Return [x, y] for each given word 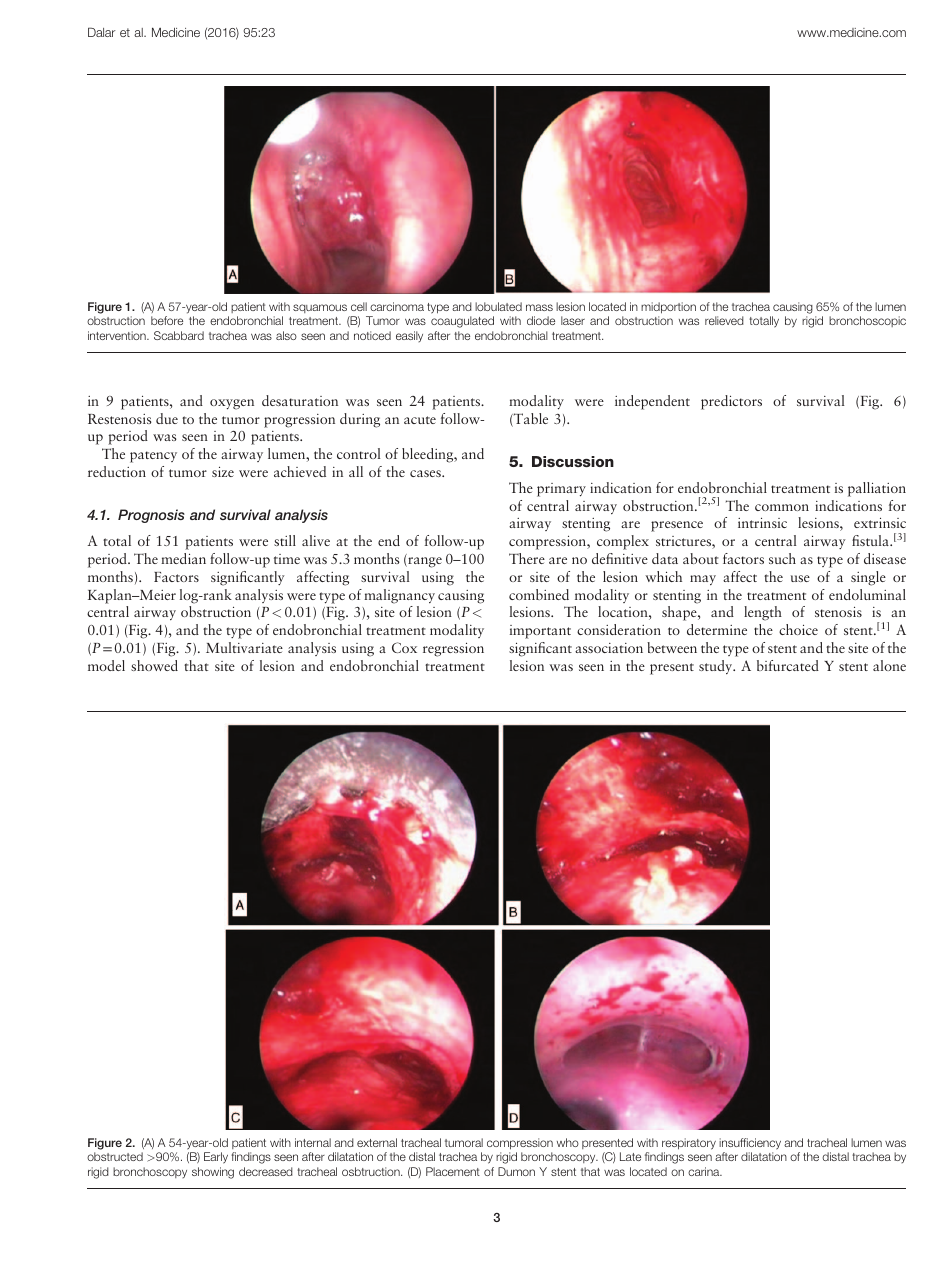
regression [453, 649]
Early [216, 1158]
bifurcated [788, 665]
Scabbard [179, 335]
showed [154, 665]
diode [541, 320]
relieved [724, 320]
